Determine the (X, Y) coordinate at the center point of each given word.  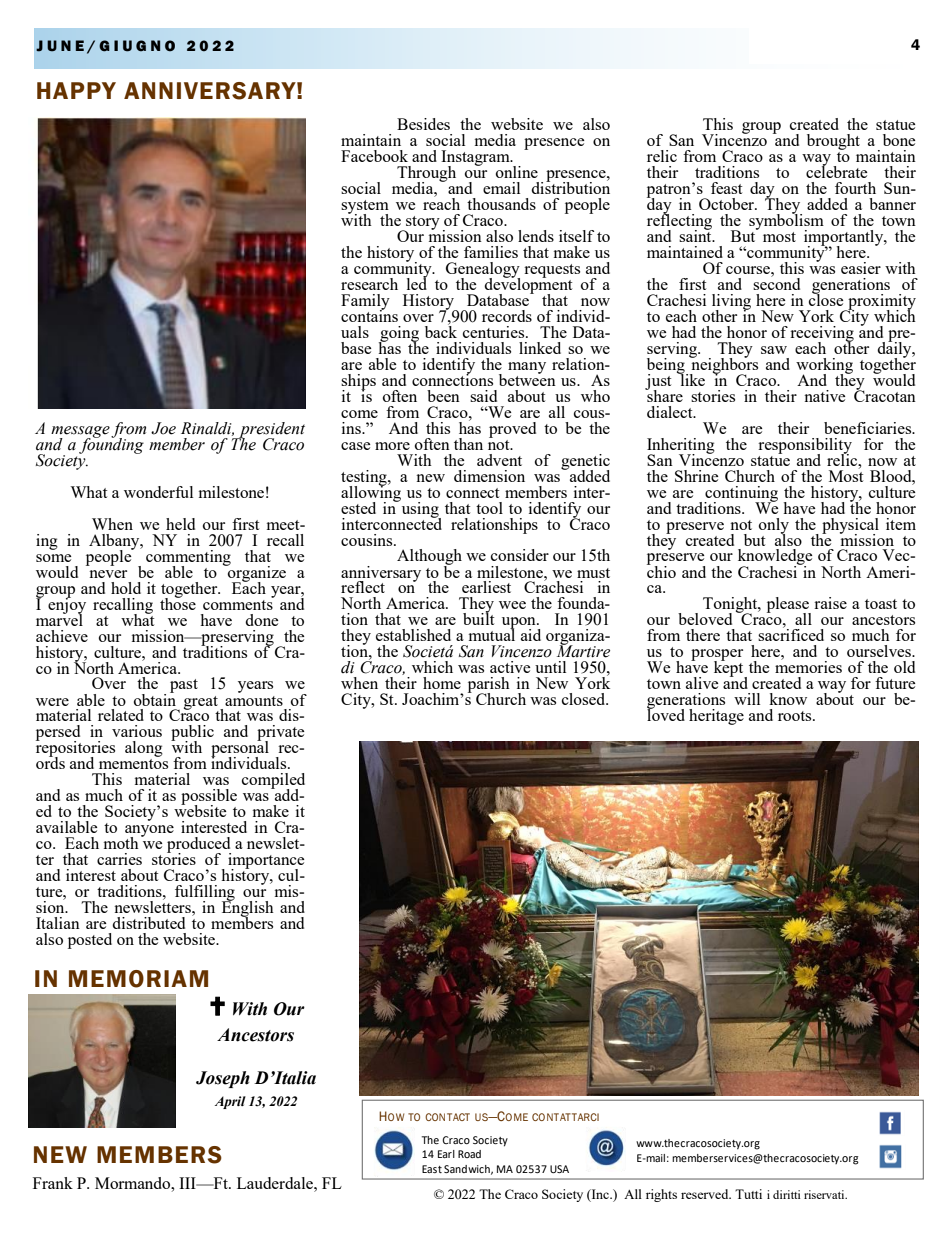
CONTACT (447, 1117)
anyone (149, 832)
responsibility (805, 447)
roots (796, 716)
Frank (53, 1183)
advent (499, 460)
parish (489, 686)
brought (833, 143)
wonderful (158, 492)
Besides (423, 124)
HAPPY (76, 90)
